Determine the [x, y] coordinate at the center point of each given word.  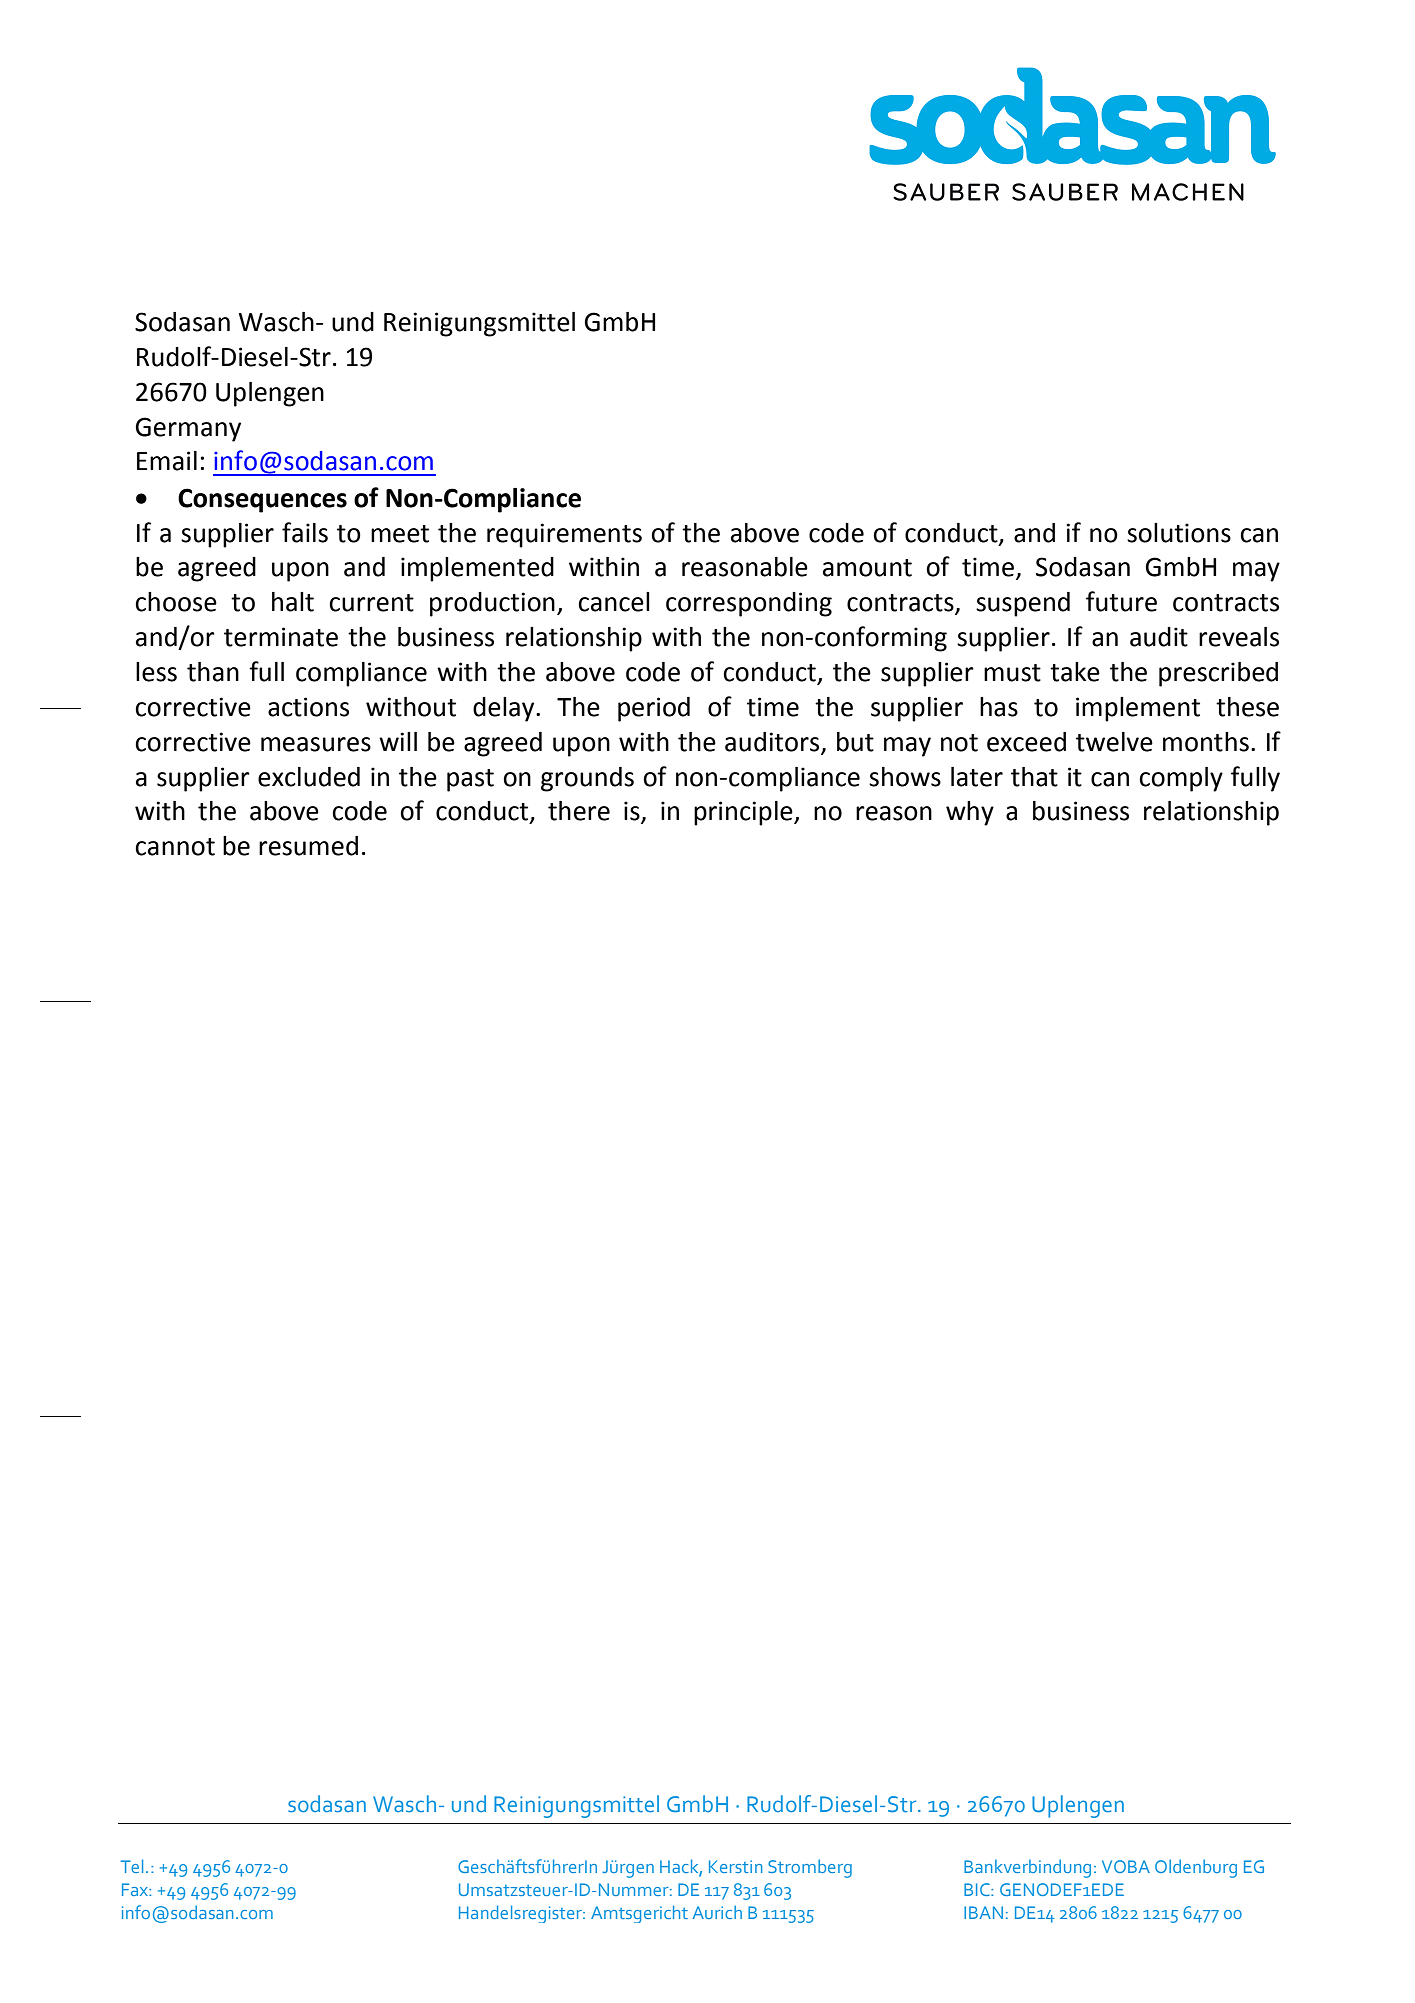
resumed [308, 846]
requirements [564, 535]
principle [744, 813]
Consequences [262, 500]
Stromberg [810, 1868]
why [970, 813]
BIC [978, 1889]
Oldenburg [1196, 1868]
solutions [1179, 533]
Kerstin [735, 1866]
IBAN [983, 1912]
